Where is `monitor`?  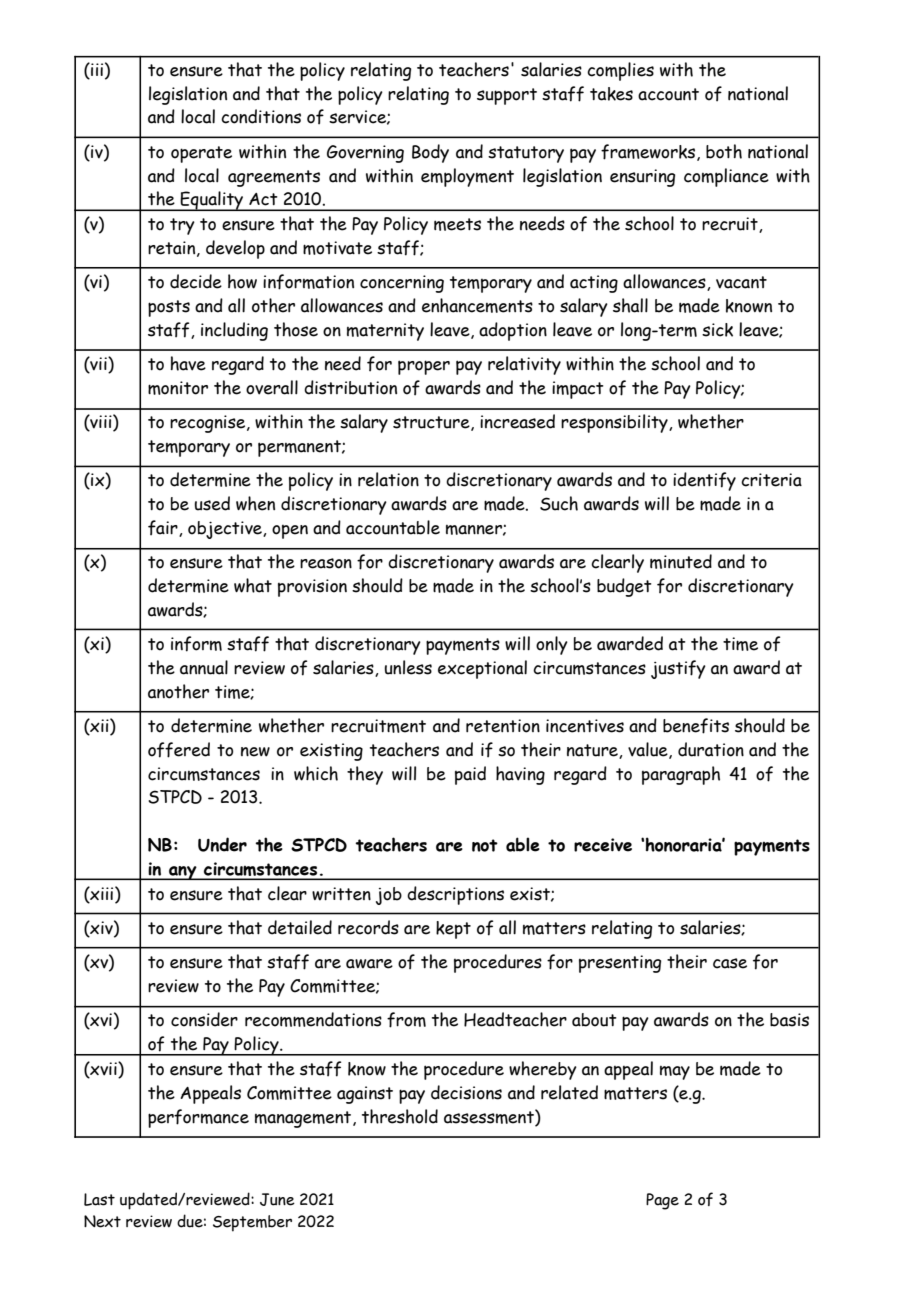
monitor is located at coordinates (178, 388).
